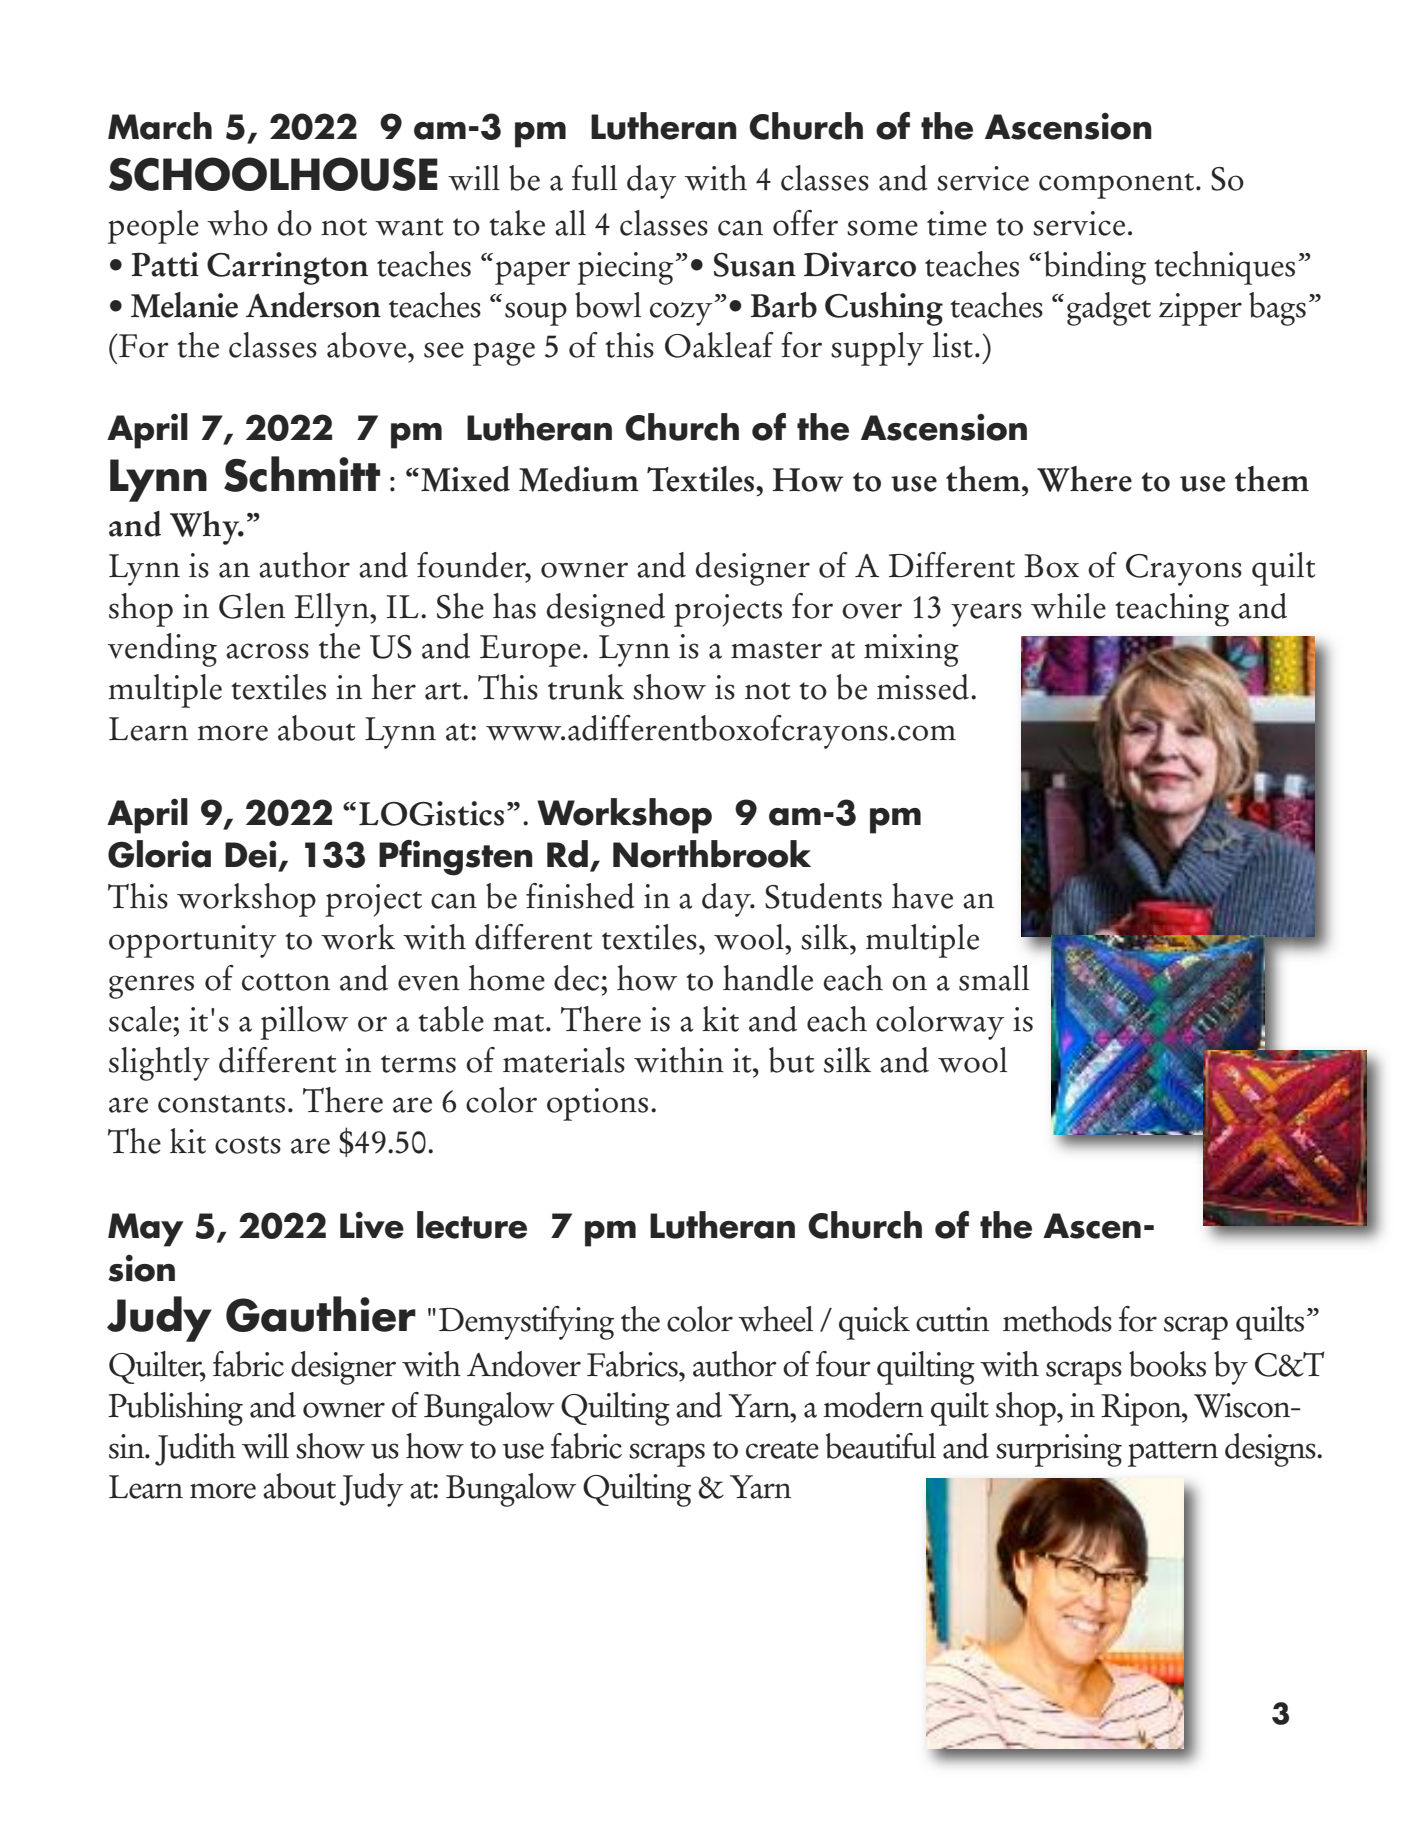 Image resolution: width=1416 pixels, height=1832 pixels. What do you see at coordinates (1116, 186) in the image?
I see `component` at bounding box center [1116, 186].
